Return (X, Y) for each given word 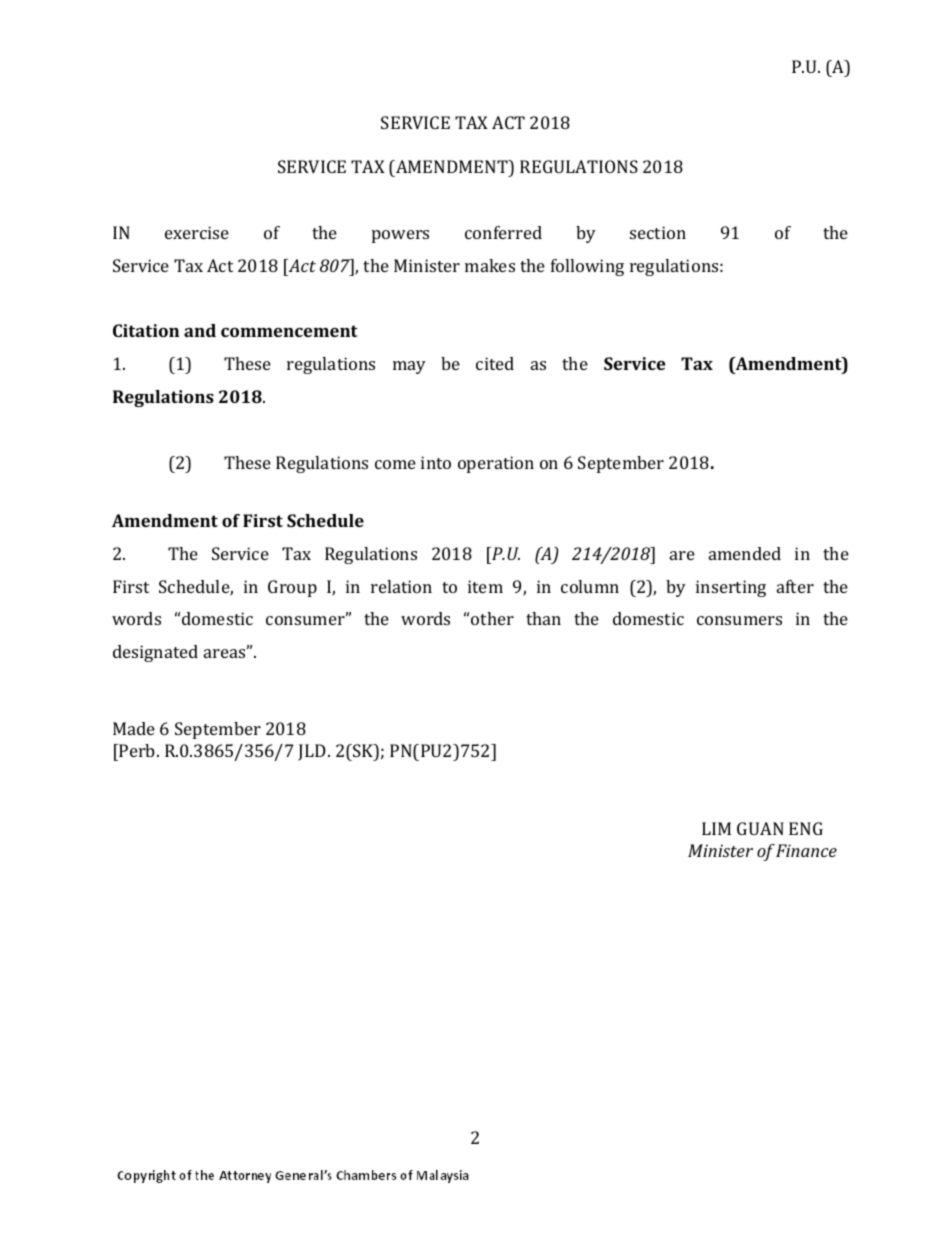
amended (745, 553)
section (658, 232)
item (485, 586)
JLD (313, 752)
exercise (197, 232)
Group (292, 588)
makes (490, 265)
